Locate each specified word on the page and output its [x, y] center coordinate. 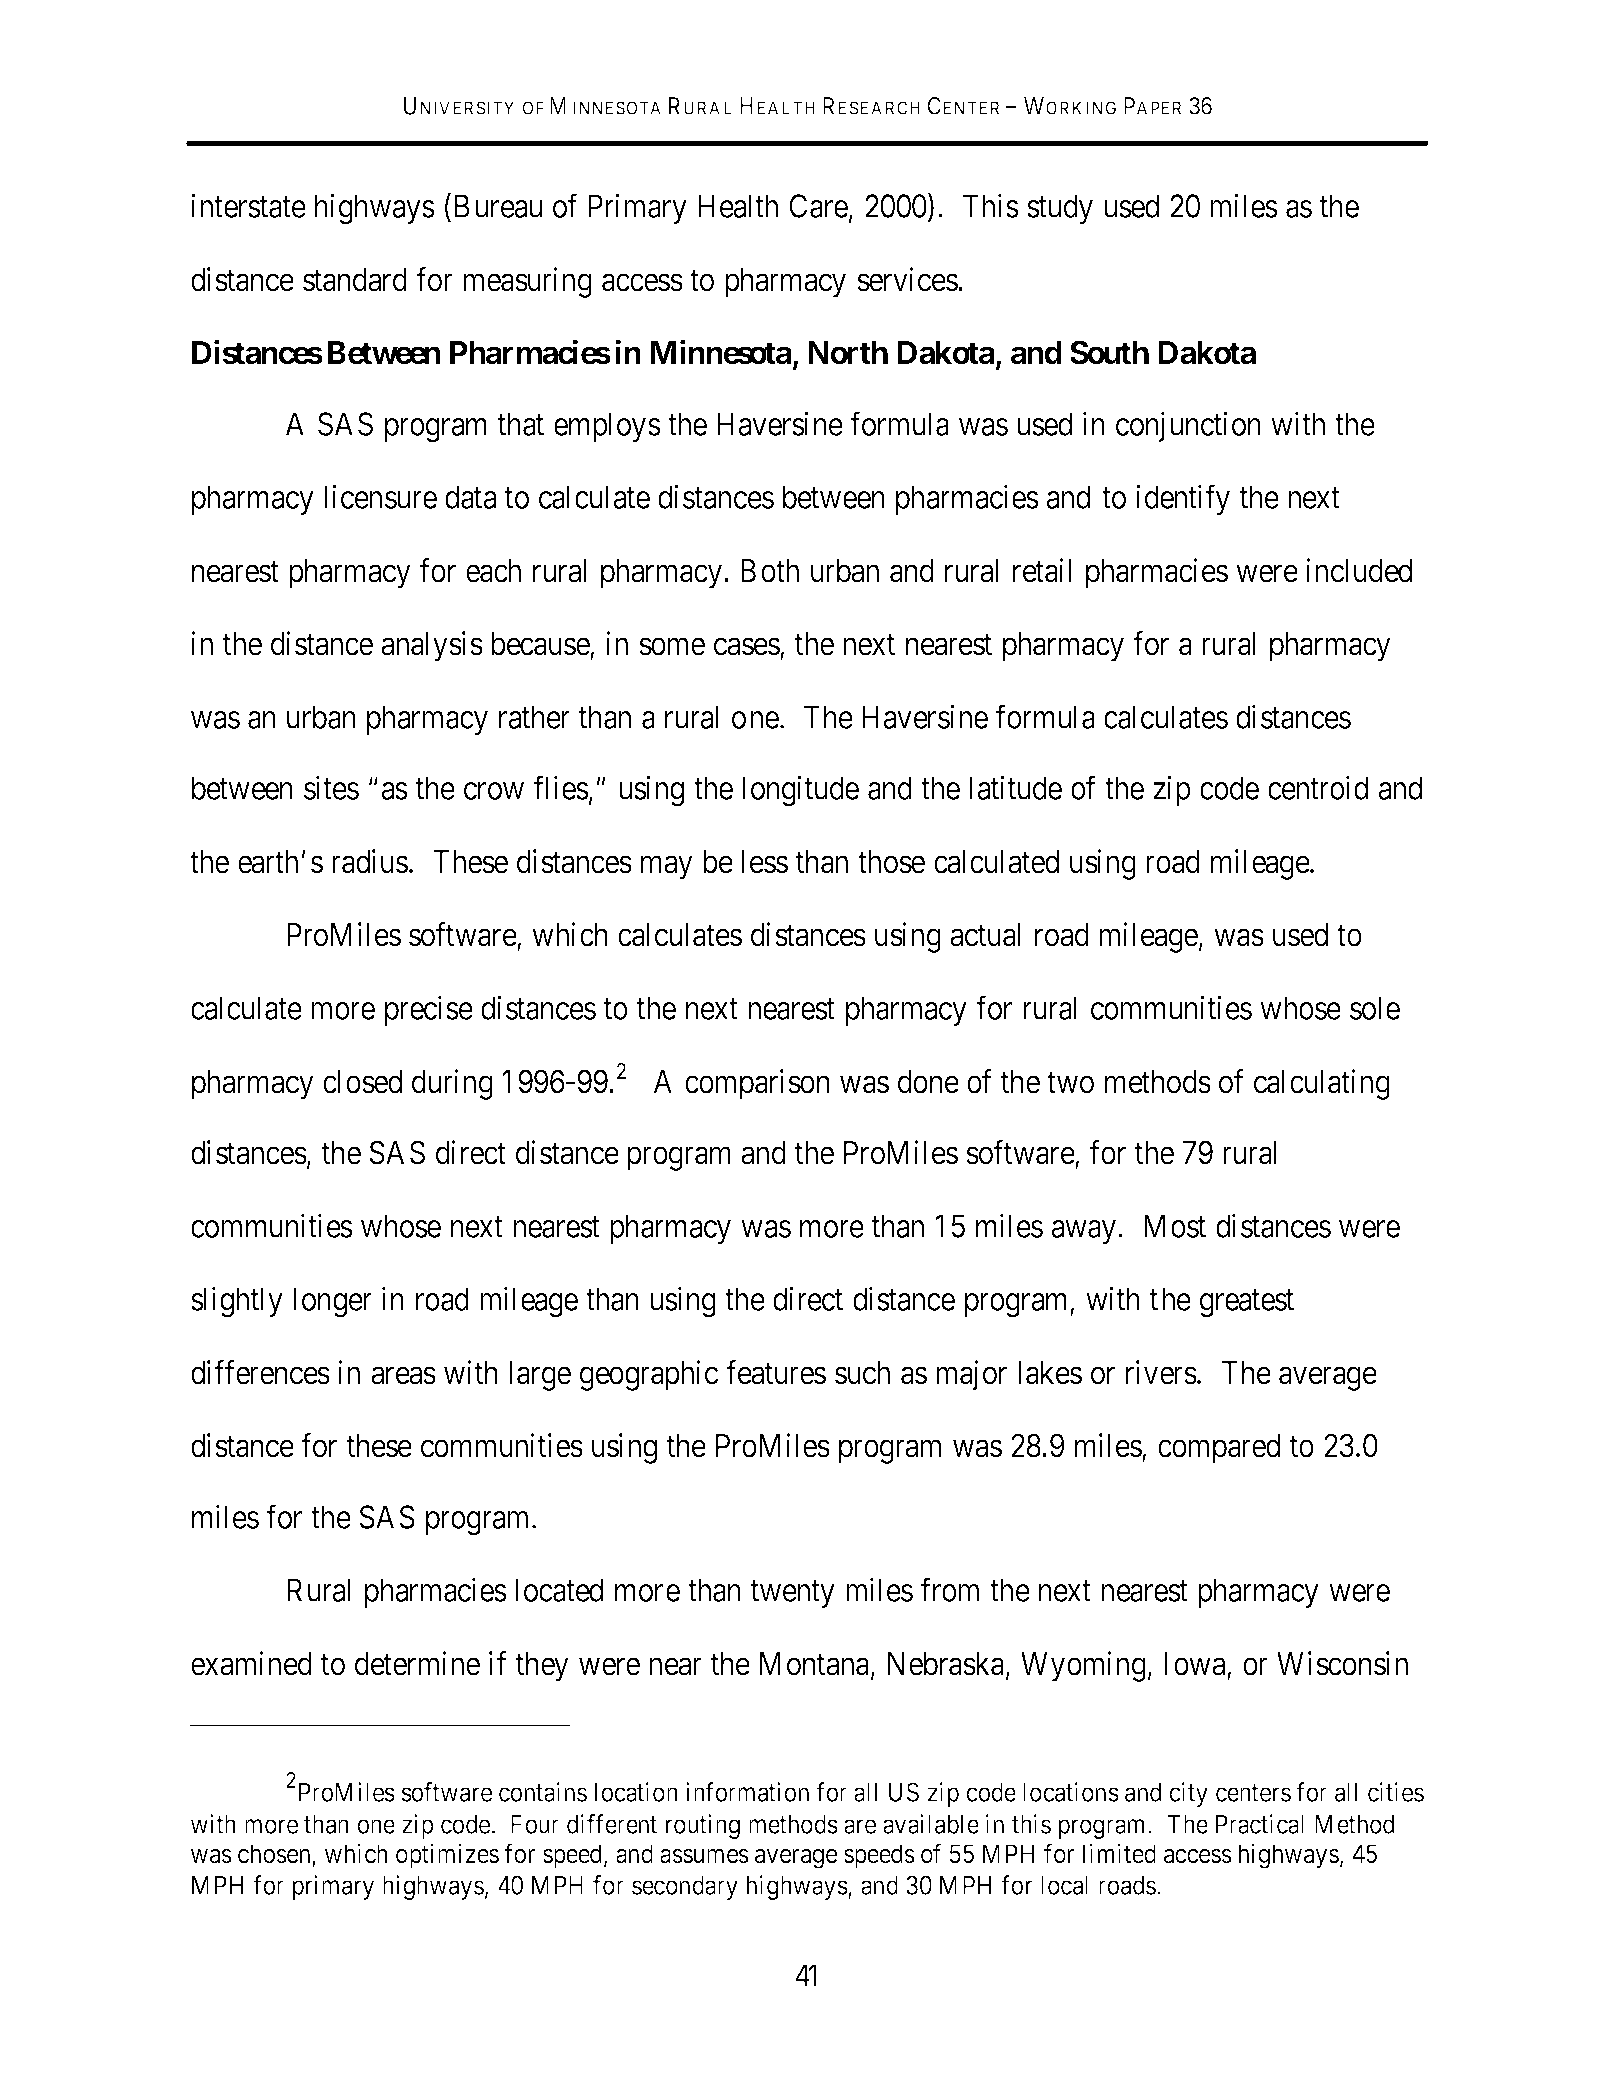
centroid [1318, 788]
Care [818, 206]
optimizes [447, 1856]
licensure [380, 497]
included [1359, 570]
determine [417, 1663]
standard [355, 280]
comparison [757, 1084]
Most [1175, 1226]
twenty [793, 1594]
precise [429, 1011]
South [1109, 352]
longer [333, 1302]
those [891, 862]
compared [1219, 1449]
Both [770, 571]
